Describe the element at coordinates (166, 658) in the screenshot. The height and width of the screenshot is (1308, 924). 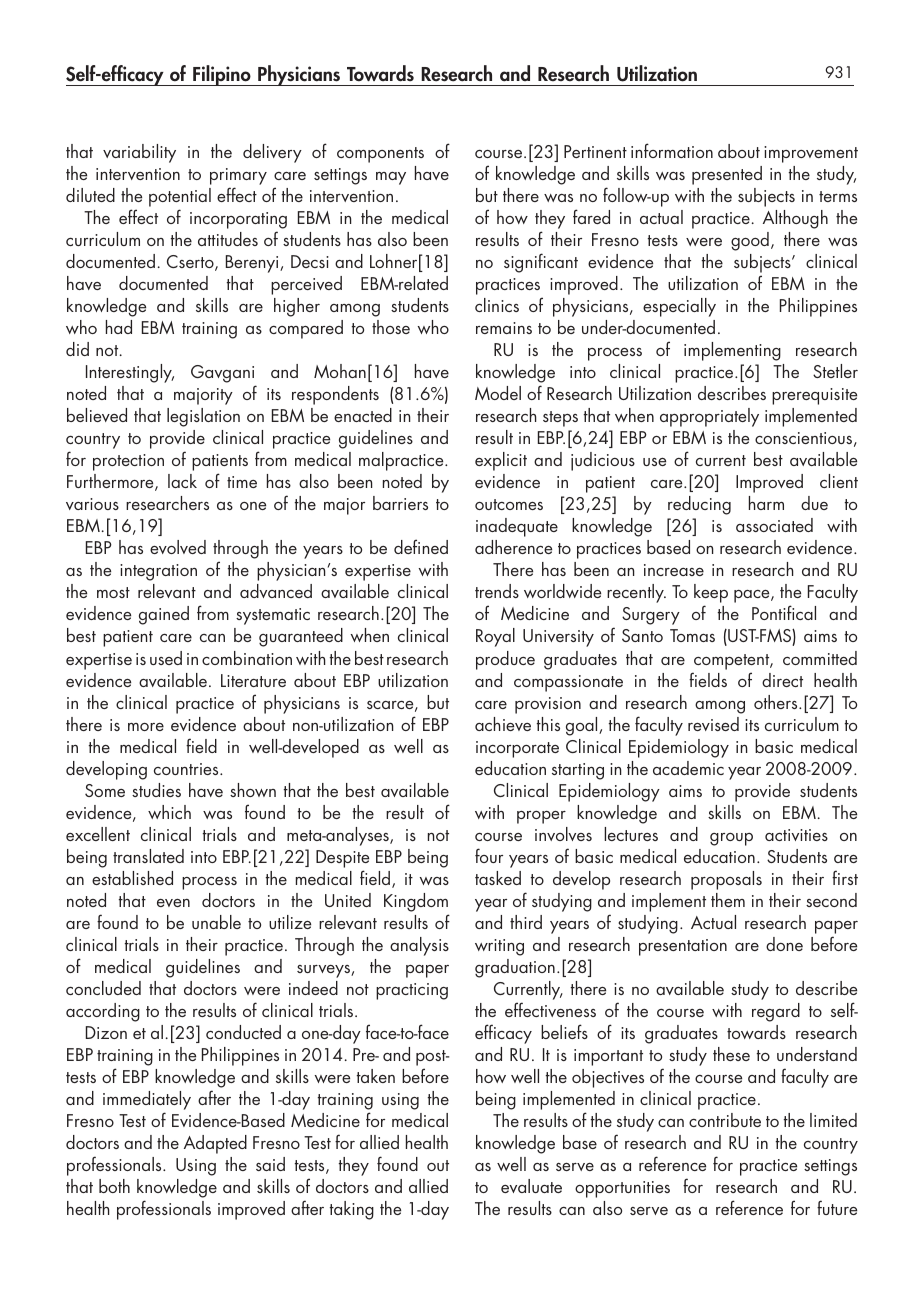
I see `used` at that location.
